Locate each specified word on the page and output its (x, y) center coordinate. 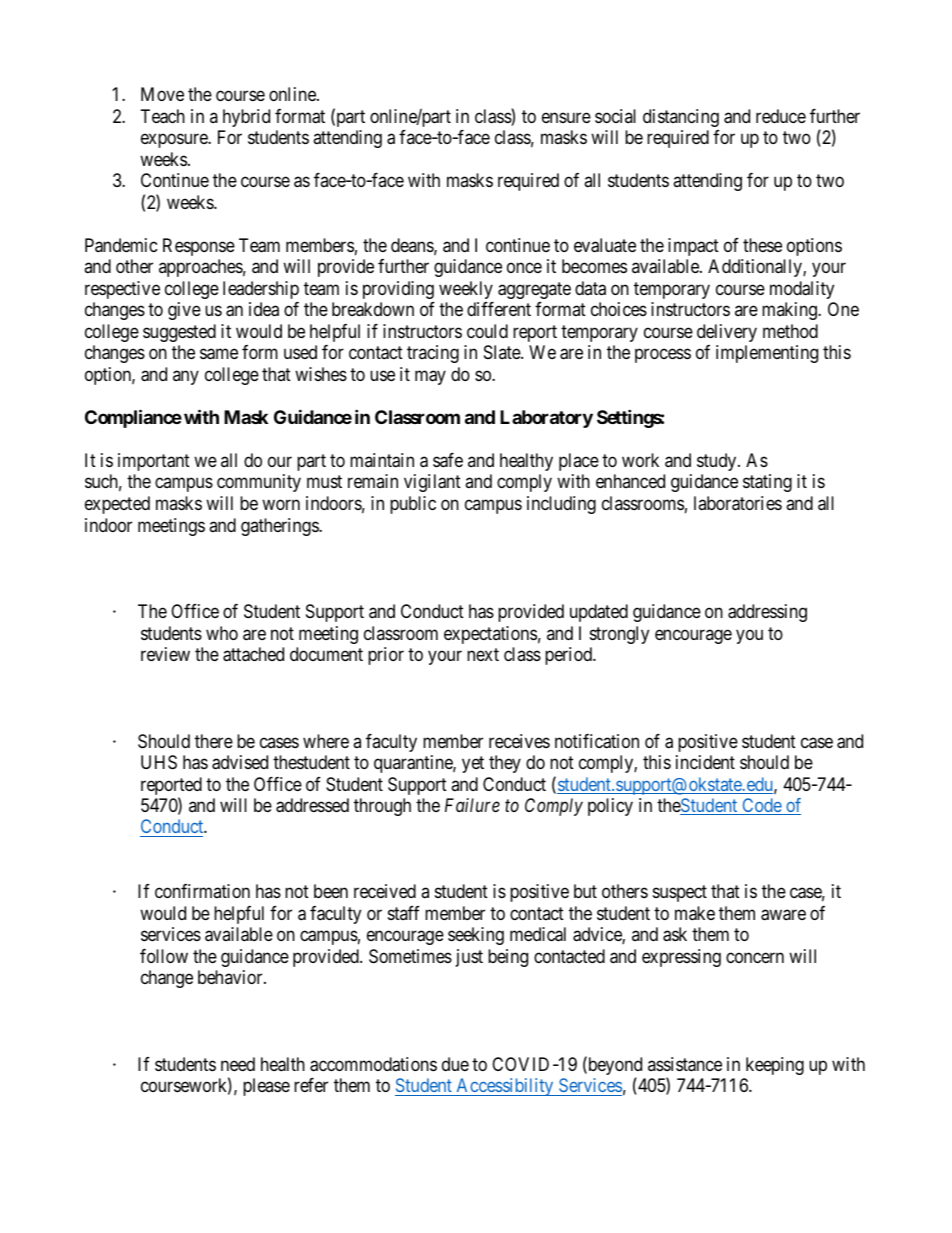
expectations (490, 635)
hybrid (246, 118)
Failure (472, 805)
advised (240, 762)
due (455, 1064)
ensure (566, 117)
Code (761, 806)
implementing (767, 354)
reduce (781, 116)
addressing (767, 613)
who (222, 633)
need (238, 1064)
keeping (775, 1066)
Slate (503, 352)
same (219, 354)
